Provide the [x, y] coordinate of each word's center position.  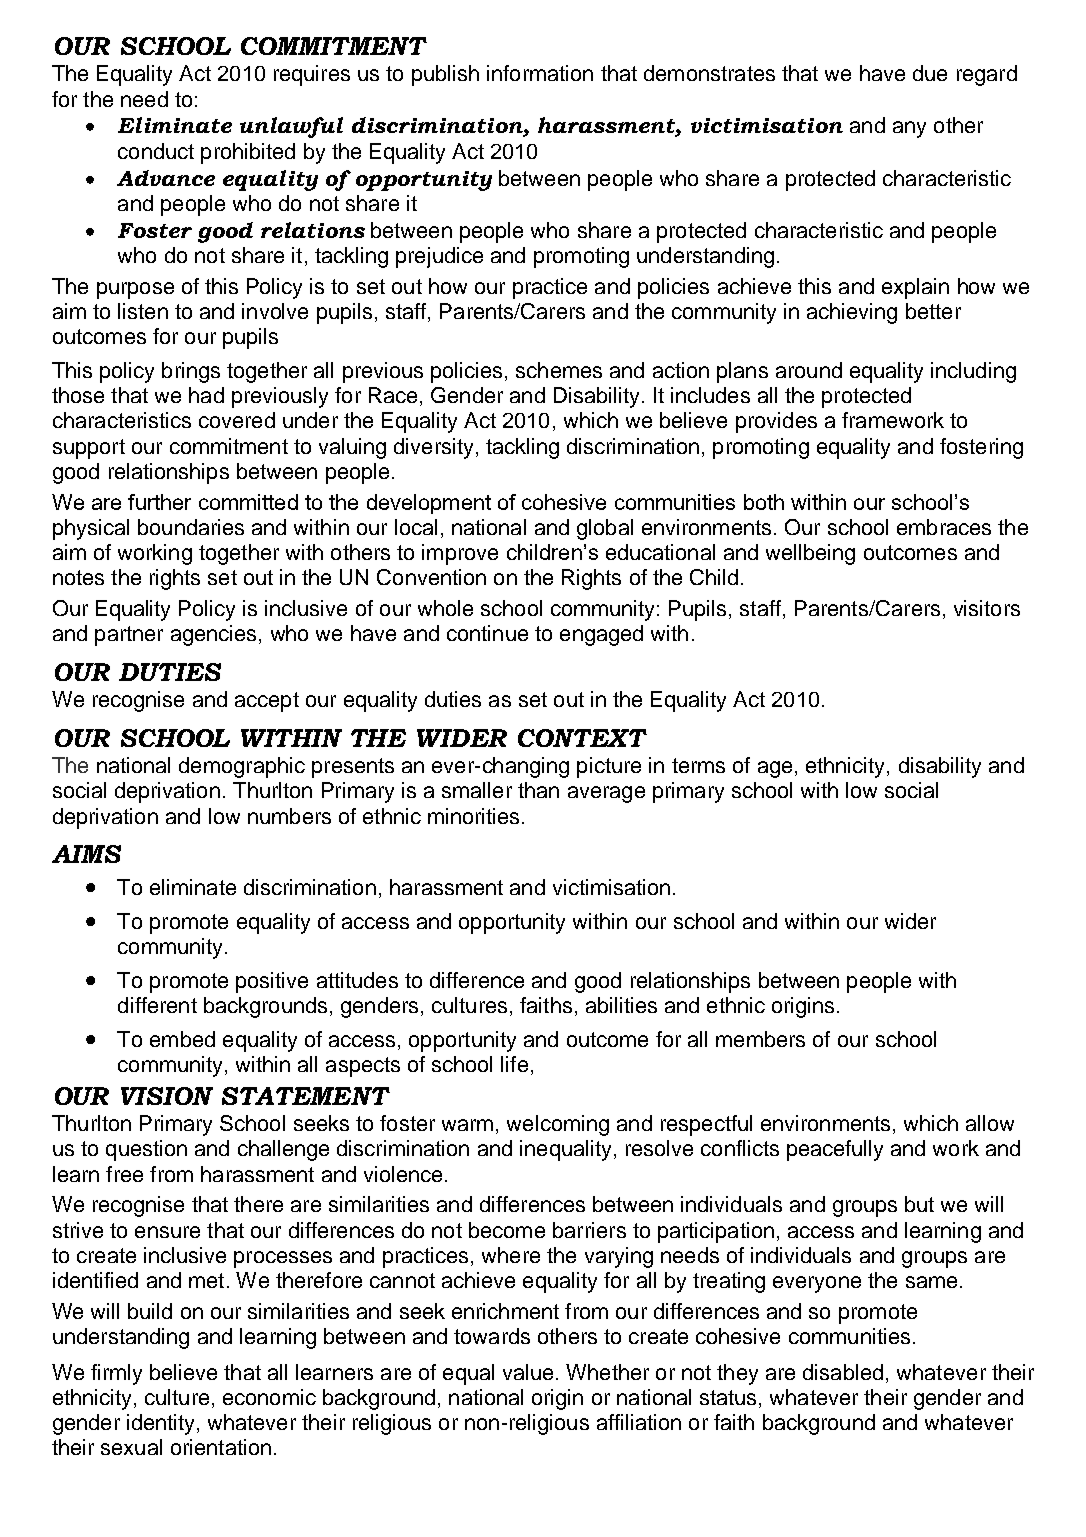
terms [698, 765]
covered [237, 420]
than [538, 790]
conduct [156, 151]
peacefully [835, 1150]
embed [182, 1039]
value [528, 1372]
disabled [843, 1372]
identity [162, 1424]
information [540, 73]
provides [776, 422]
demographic [242, 767]
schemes [559, 370]
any [909, 129]
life [514, 1064]
